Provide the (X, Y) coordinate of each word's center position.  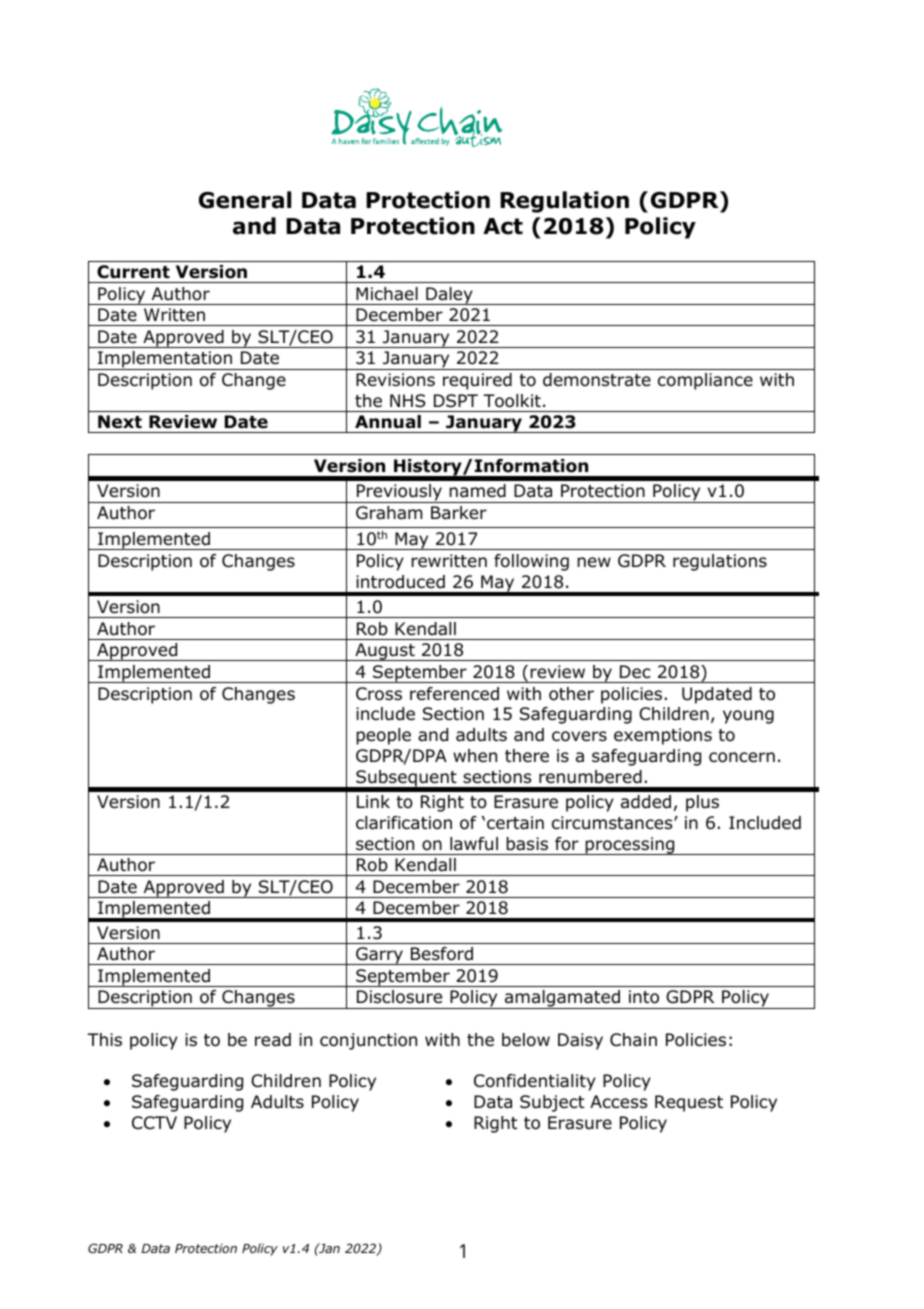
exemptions (663, 736)
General (245, 200)
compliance (705, 381)
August (385, 652)
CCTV (154, 1122)
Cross (379, 694)
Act (503, 226)
